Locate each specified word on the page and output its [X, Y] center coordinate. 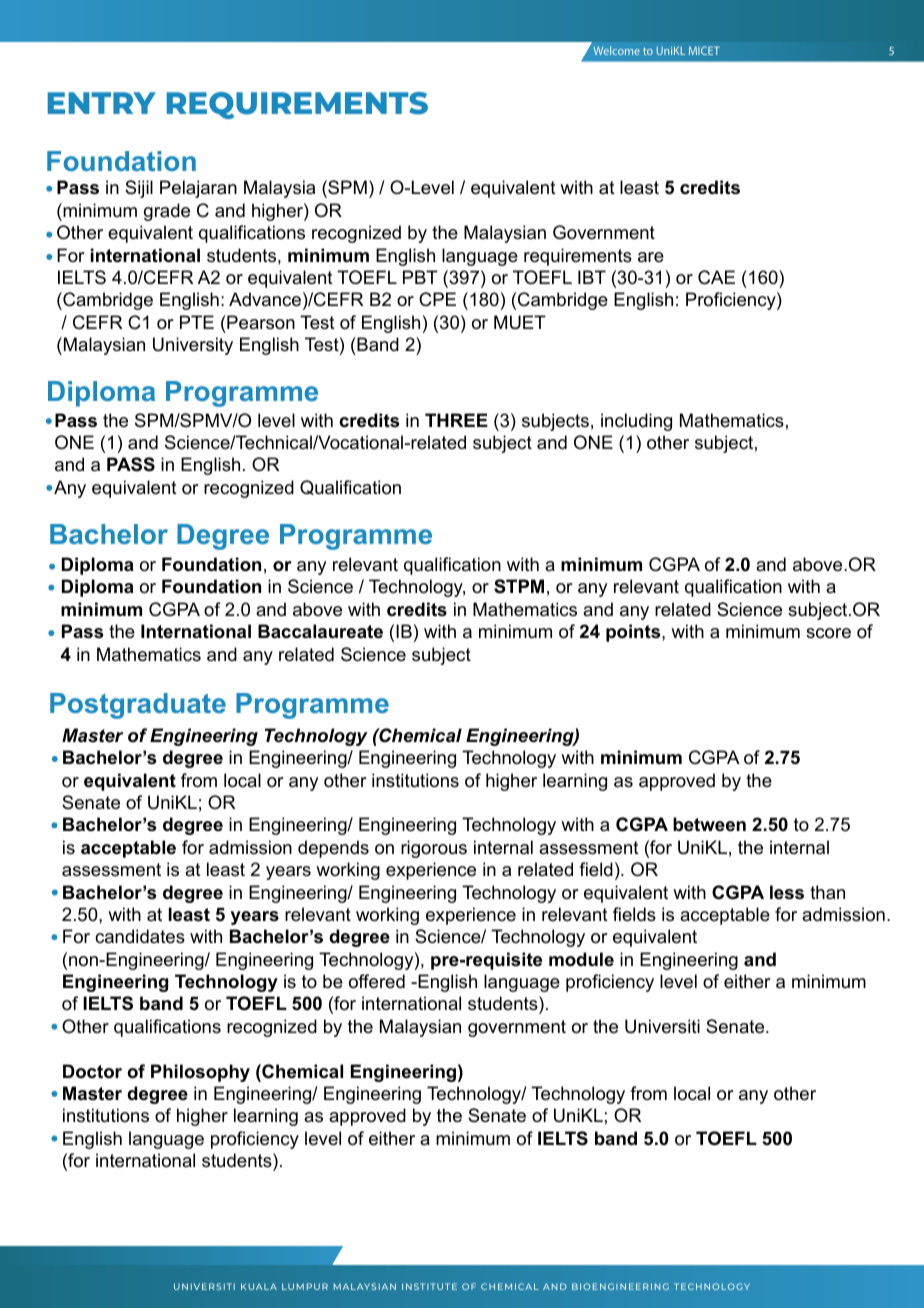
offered [377, 981]
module [581, 959]
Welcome [617, 50]
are [651, 257]
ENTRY [102, 103]
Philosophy [200, 1073]
